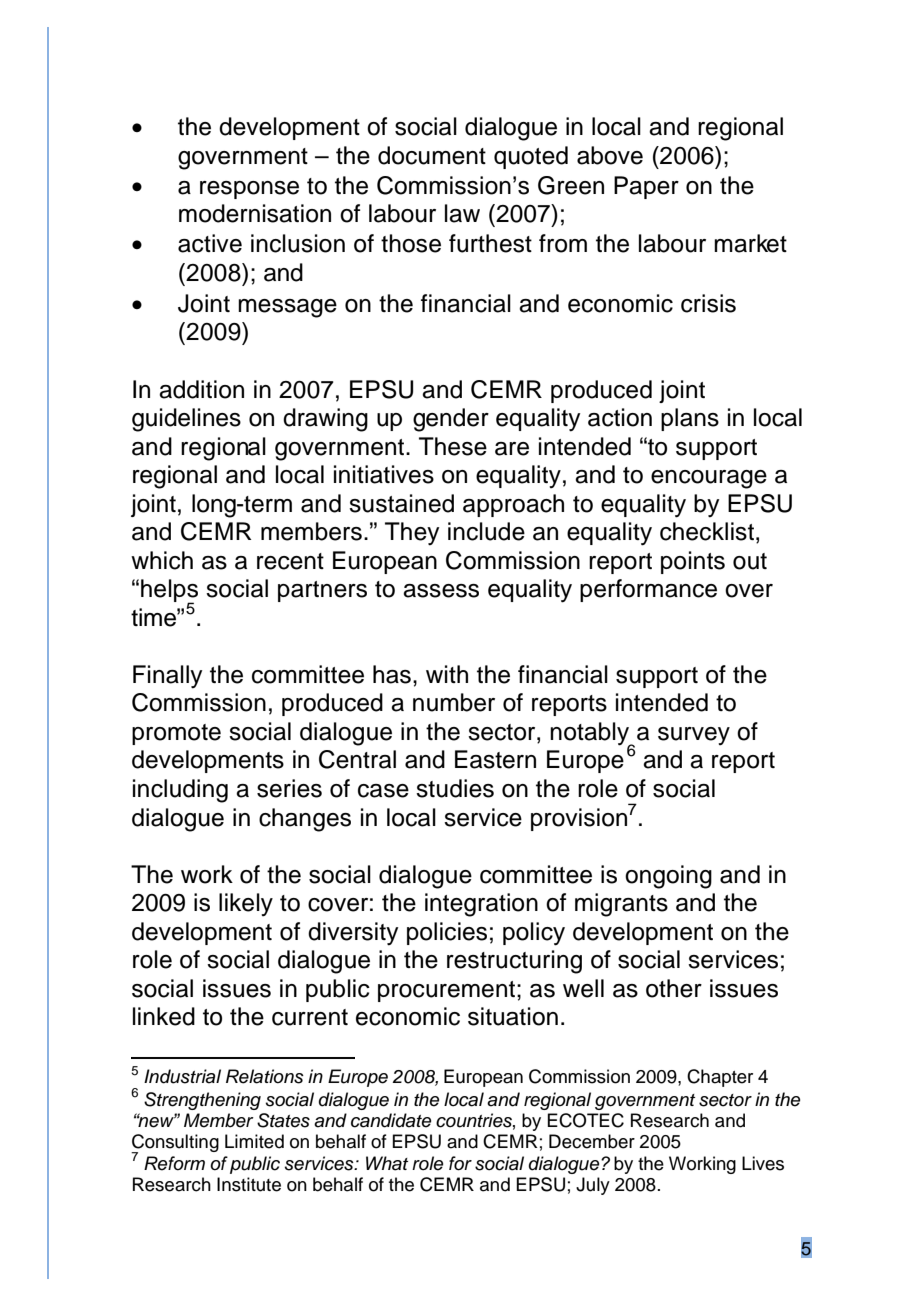 The image size is (924, 1307). What do you see at coordinates (447, 674) in the page?
I see `with` at bounding box center [447, 674].
